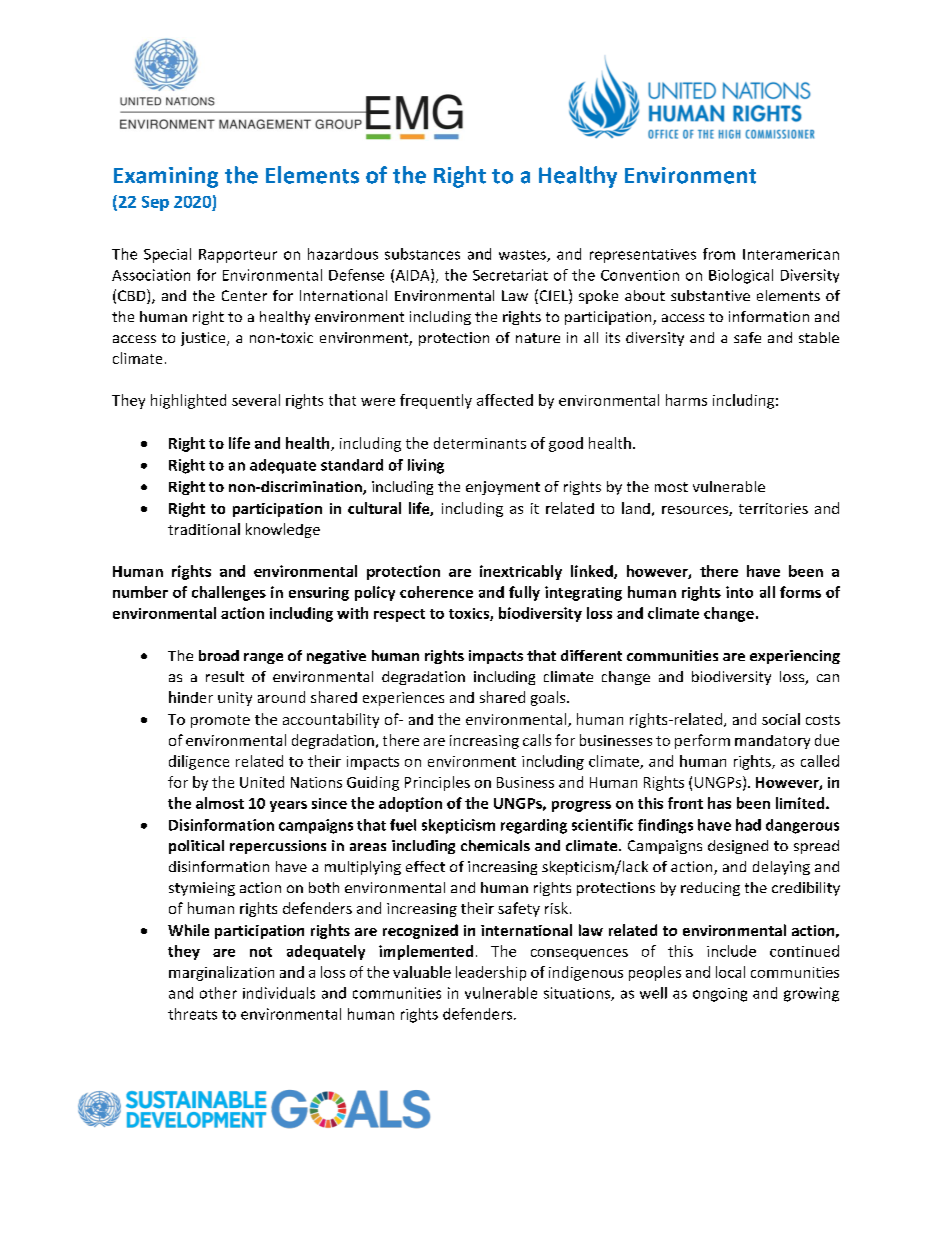  I want to click on United, so click(262, 782).
